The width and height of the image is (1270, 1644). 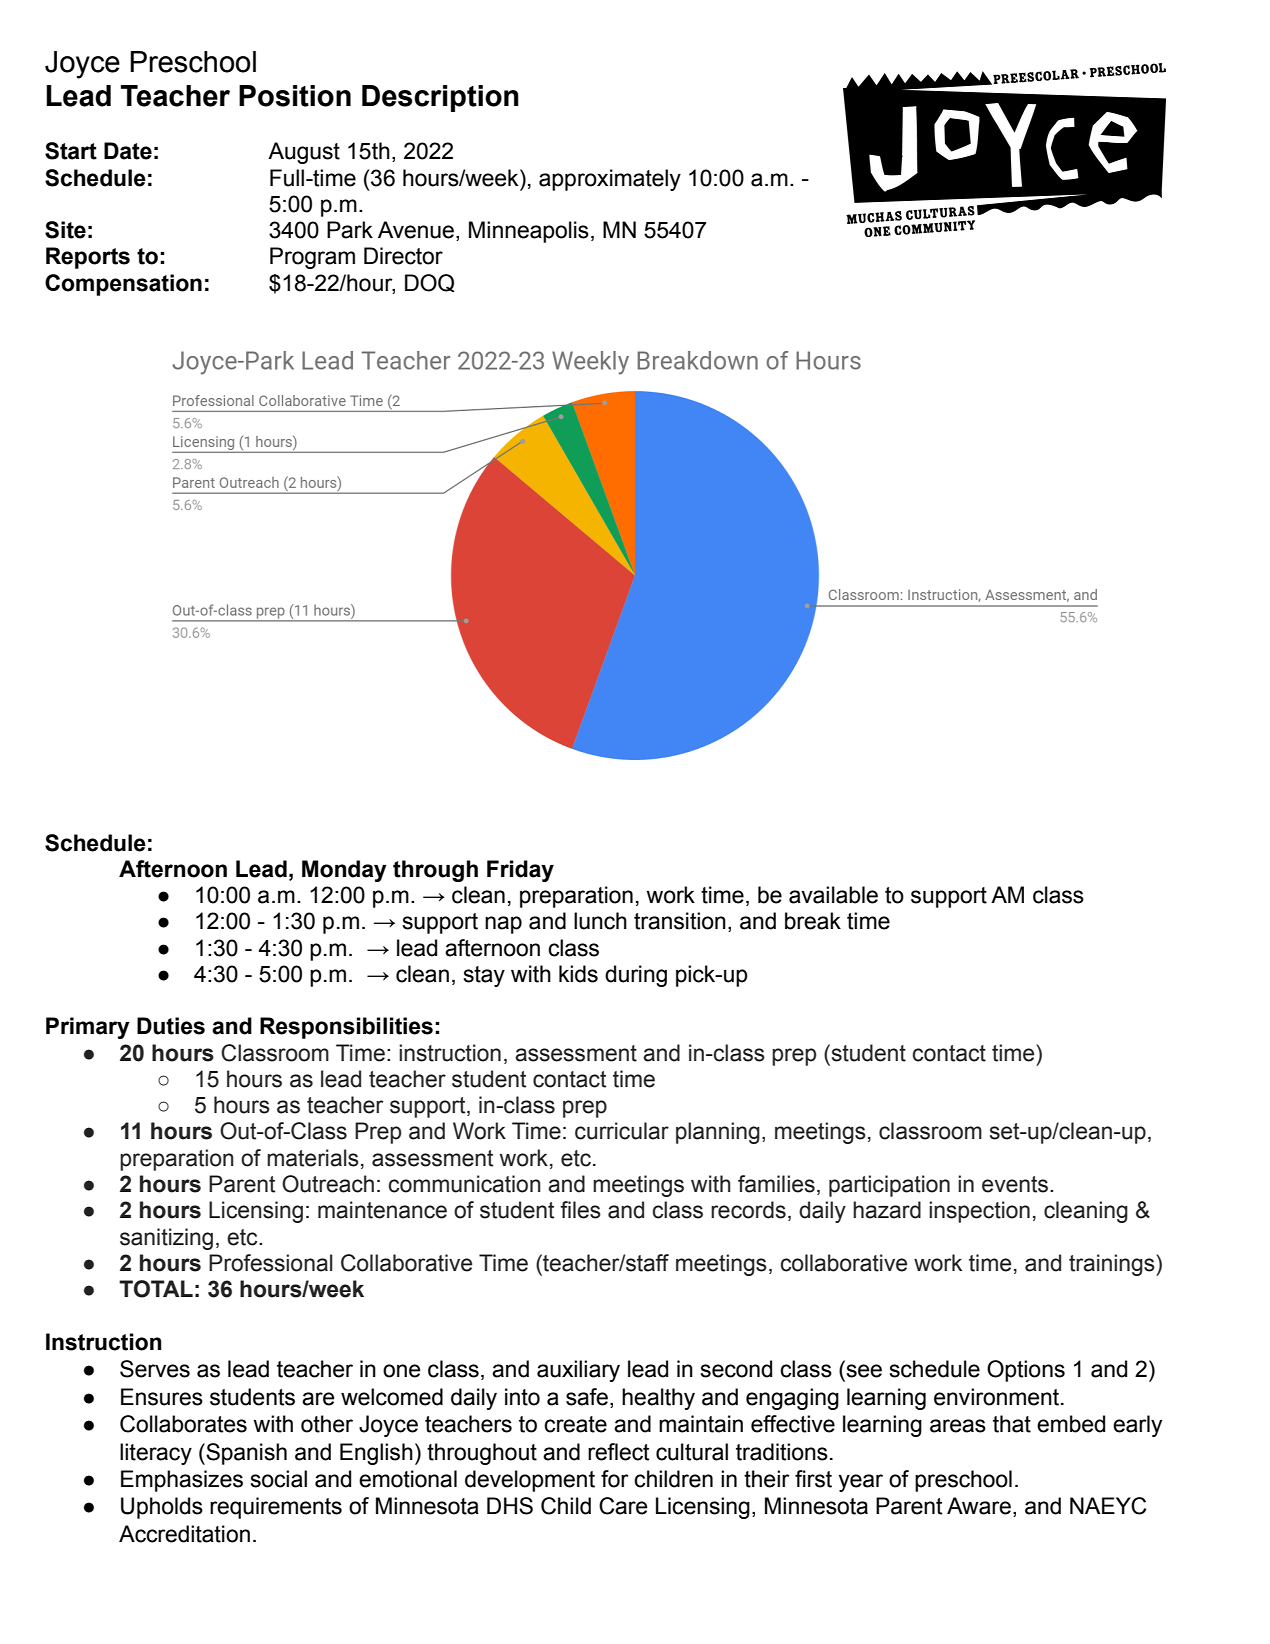 What do you see at coordinates (1015, 1184) in the image?
I see `events` at bounding box center [1015, 1184].
